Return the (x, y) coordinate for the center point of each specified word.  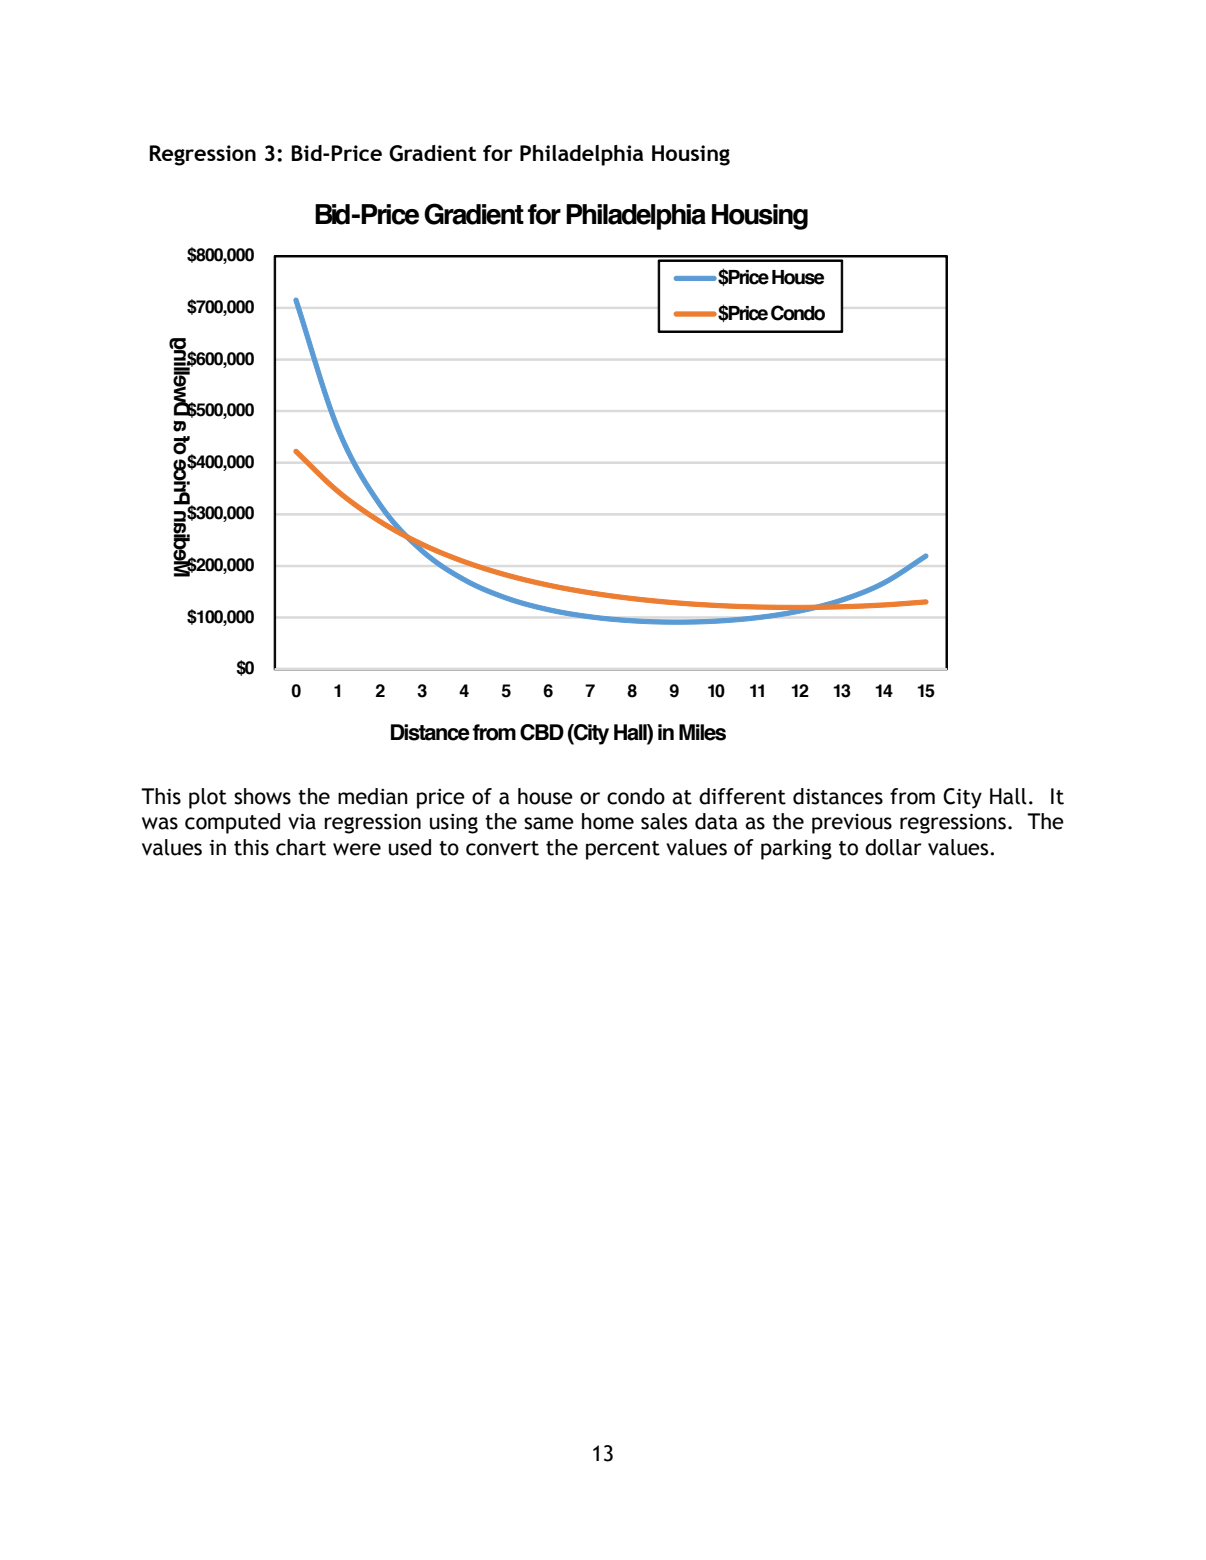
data (716, 821)
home (608, 821)
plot (208, 798)
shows (262, 796)
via (302, 822)
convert (502, 848)
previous (852, 824)
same (549, 823)
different (742, 796)
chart (301, 847)
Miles (702, 732)
